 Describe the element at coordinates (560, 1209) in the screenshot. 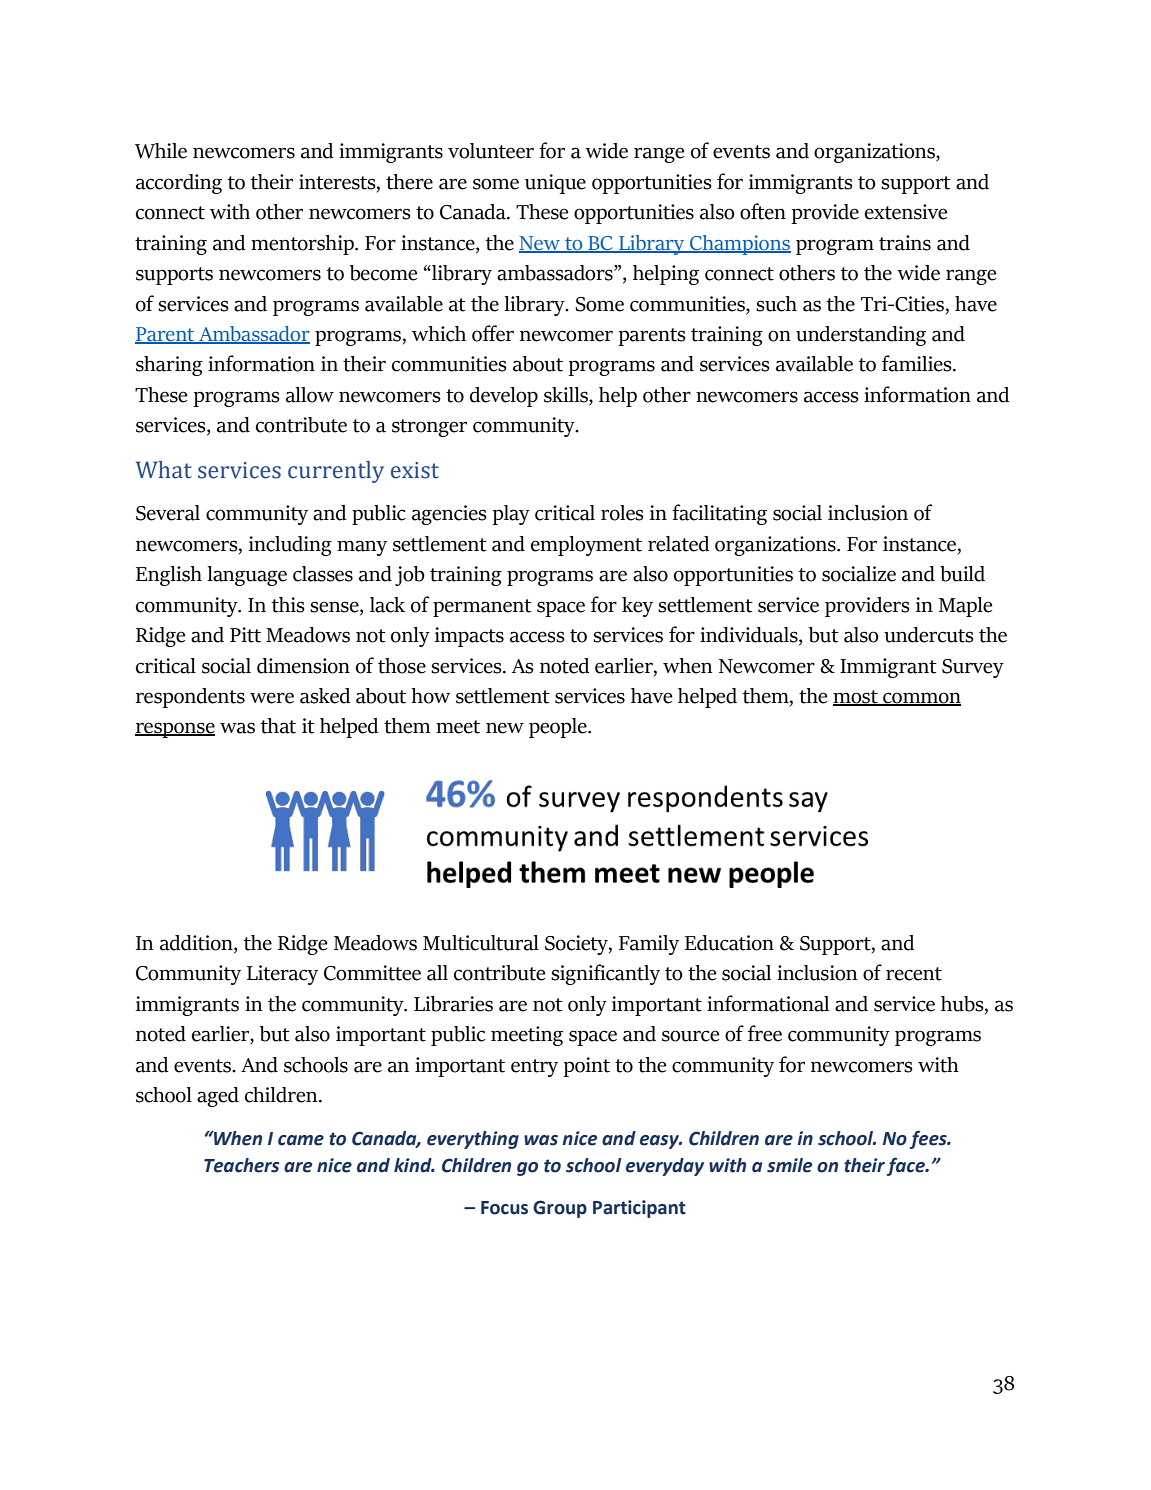

I see `Group` at that location.
